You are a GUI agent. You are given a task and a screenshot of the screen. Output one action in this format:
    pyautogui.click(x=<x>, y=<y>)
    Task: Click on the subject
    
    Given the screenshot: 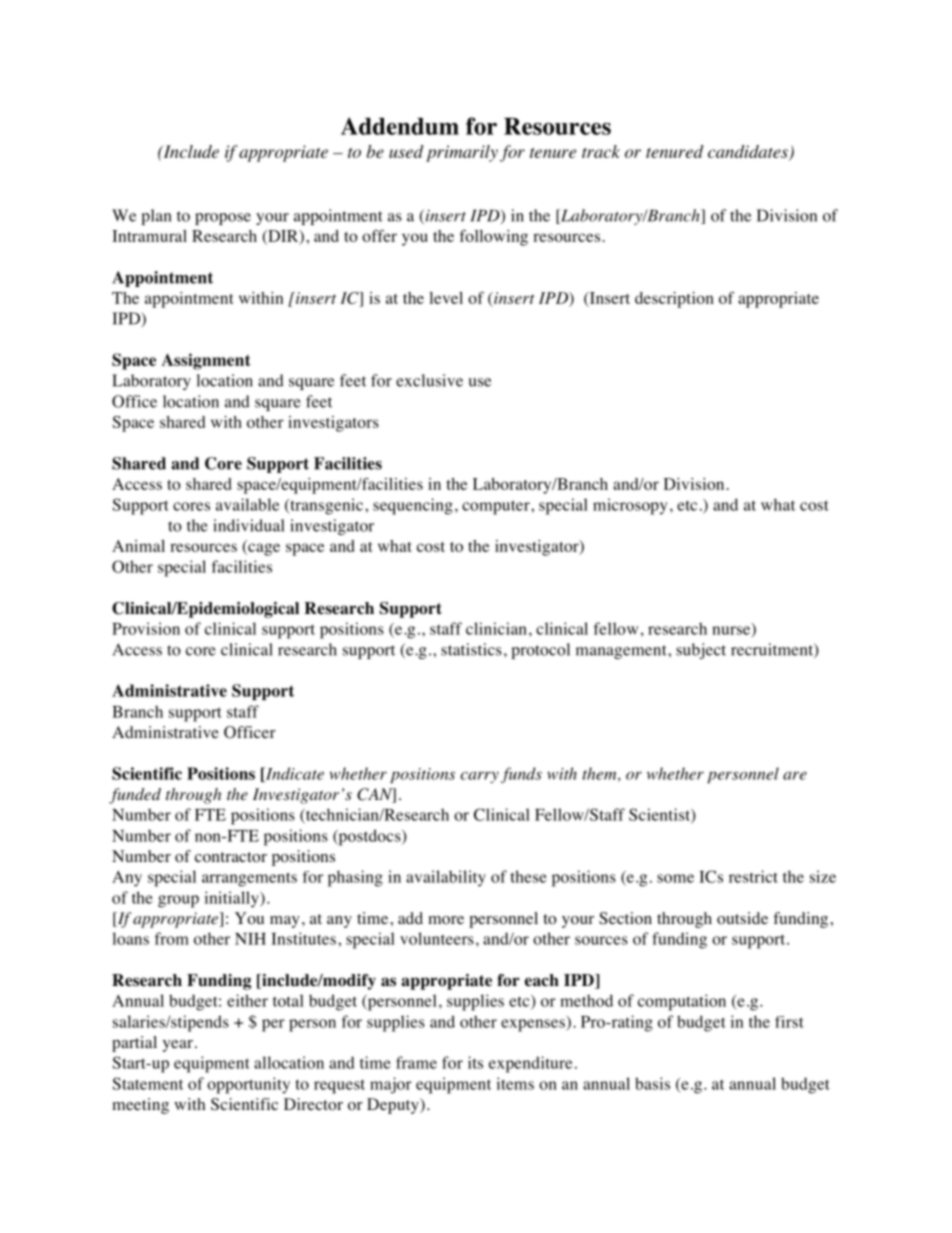 What is the action you would take?
    pyautogui.click(x=701, y=651)
